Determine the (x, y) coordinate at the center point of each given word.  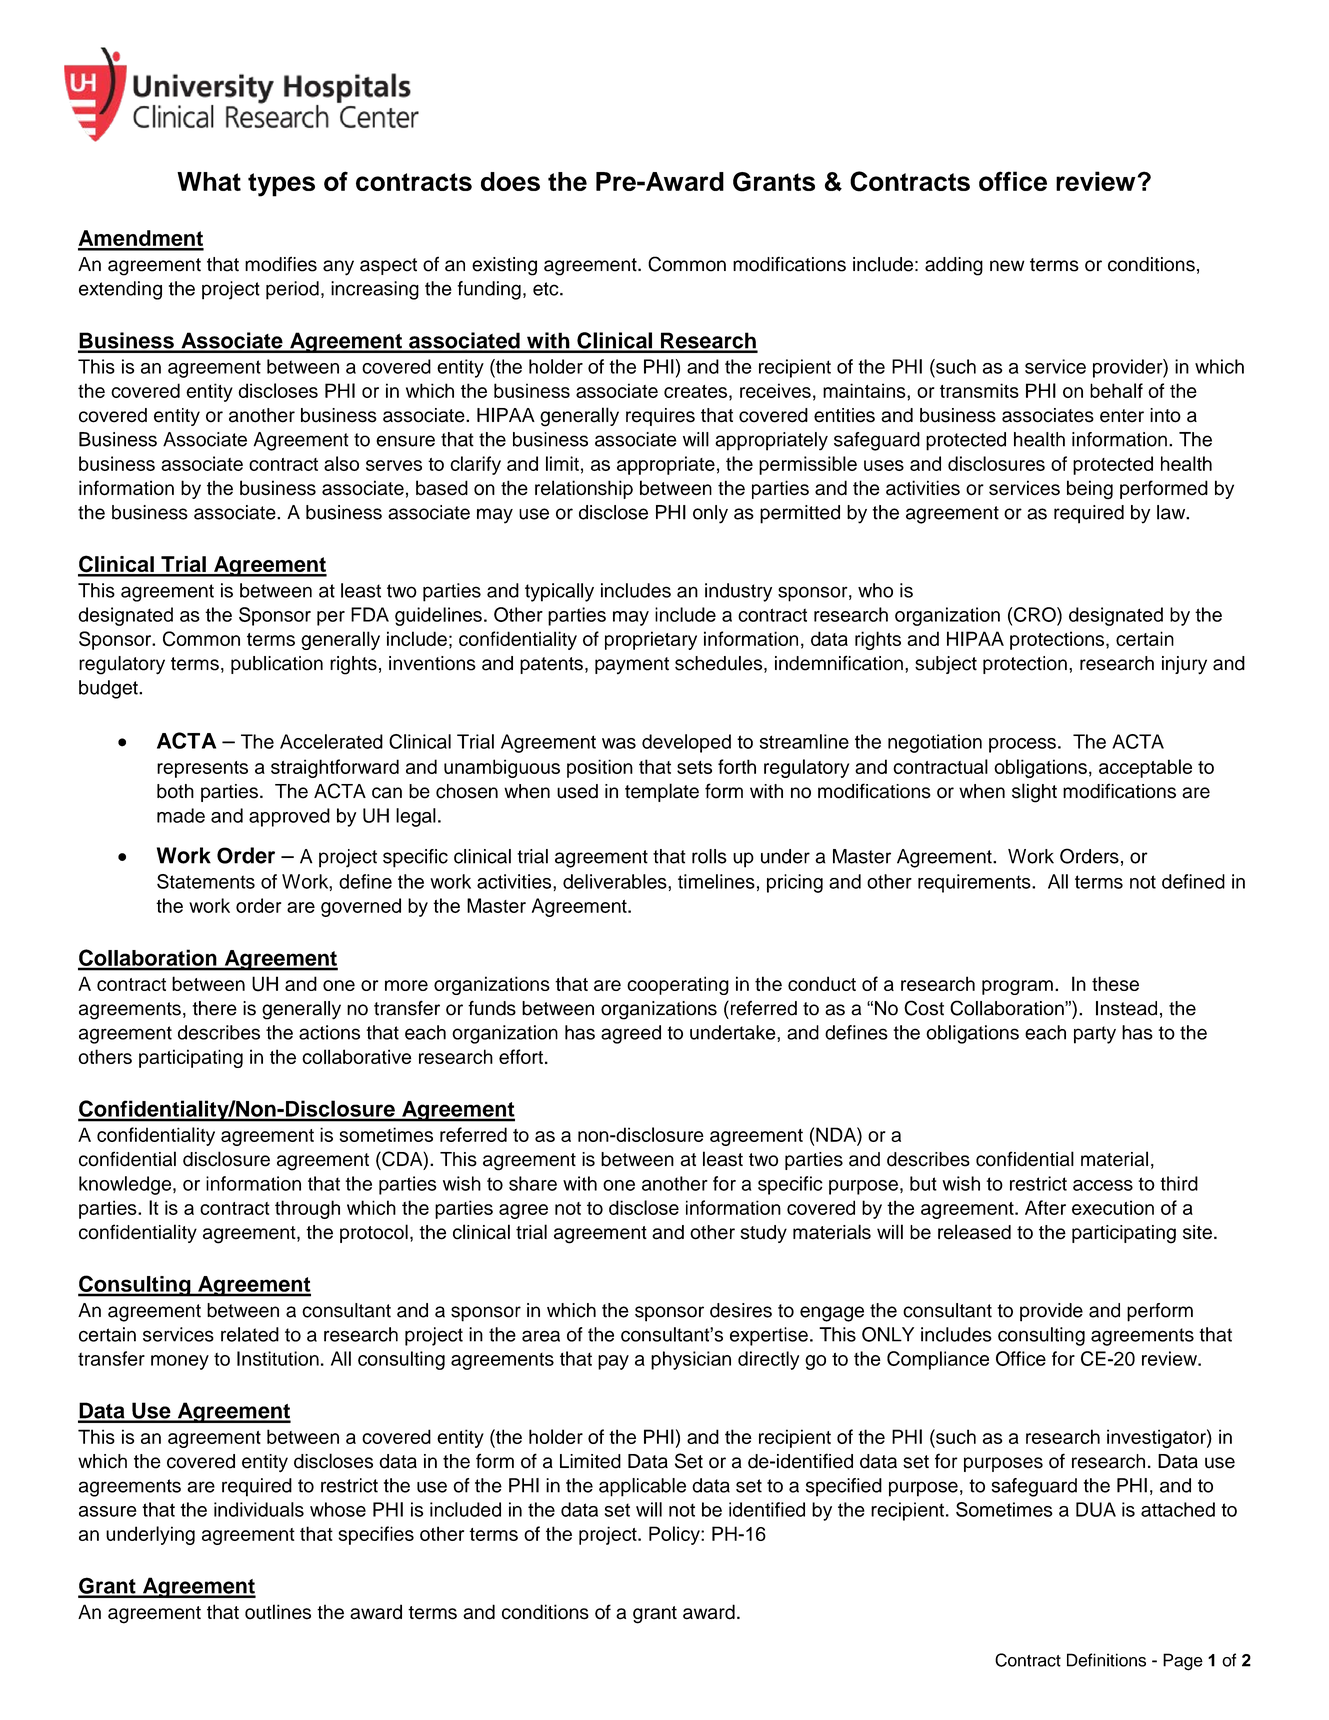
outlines (278, 1612)
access (1103, 1185)
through (307, 1209)
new (1007, 266)
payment (632, 666)
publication (277, 665)
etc (547, 289)
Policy (675, 1535)
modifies (281, 264)
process (1022, 745)
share (533, 1183)
